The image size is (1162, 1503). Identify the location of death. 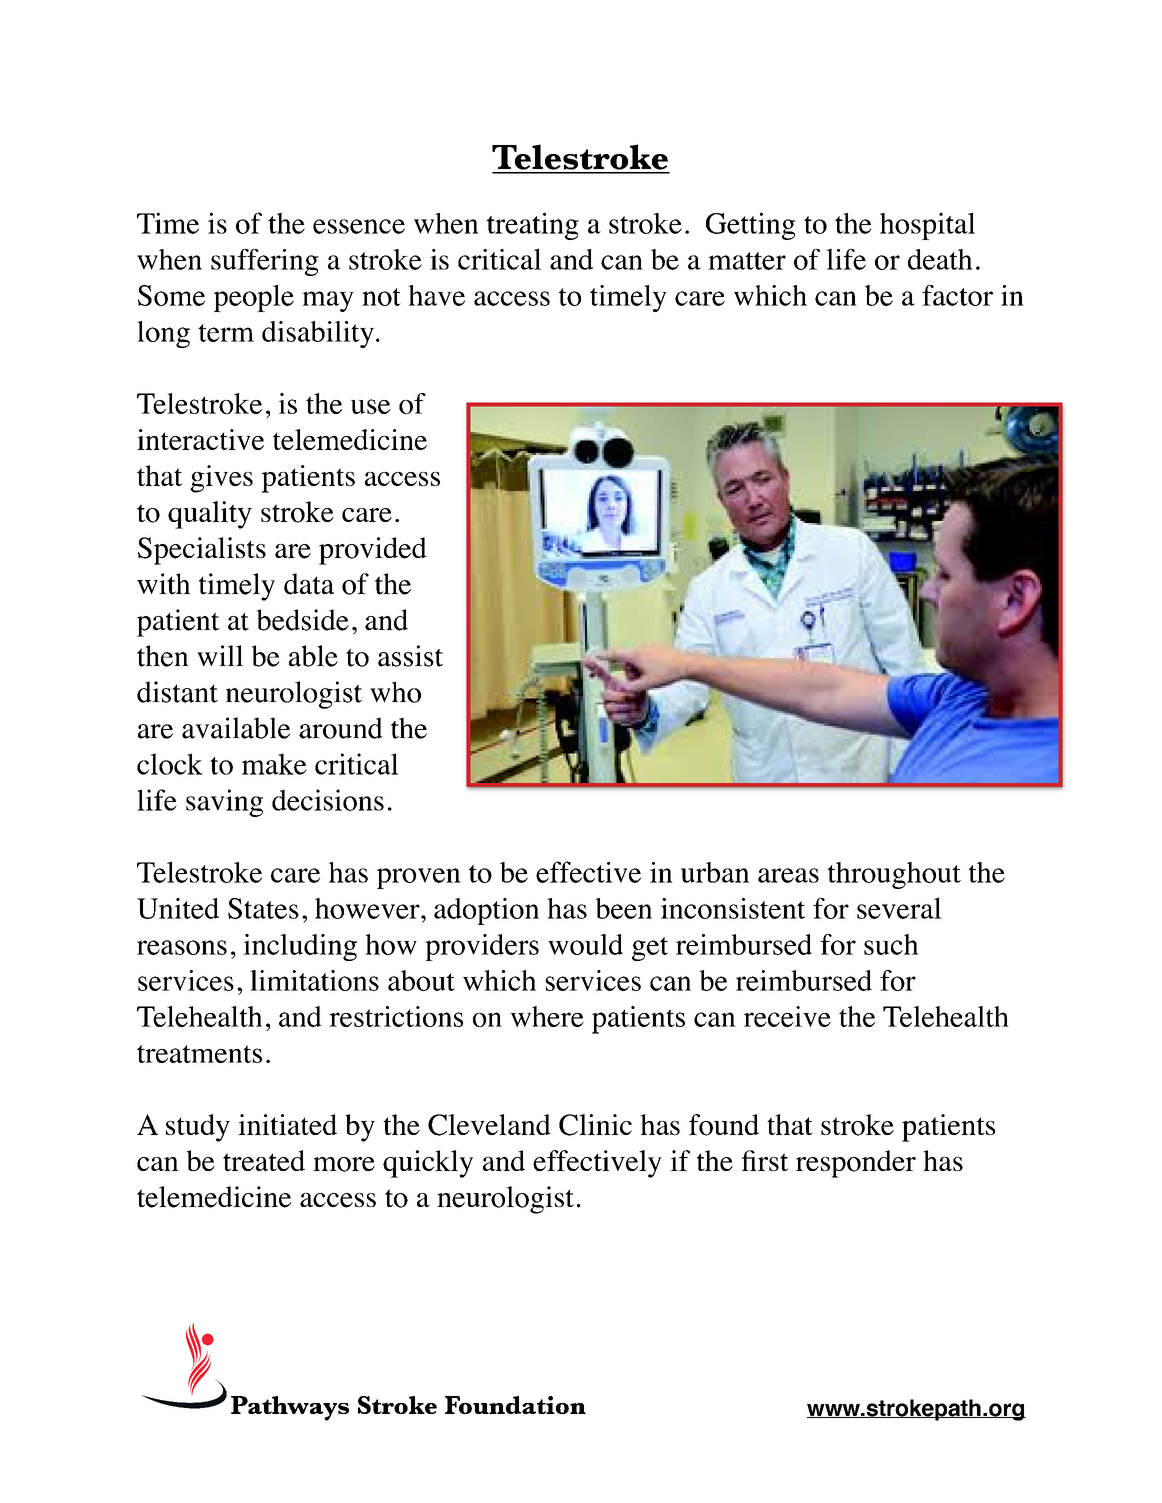
(940, 259).
